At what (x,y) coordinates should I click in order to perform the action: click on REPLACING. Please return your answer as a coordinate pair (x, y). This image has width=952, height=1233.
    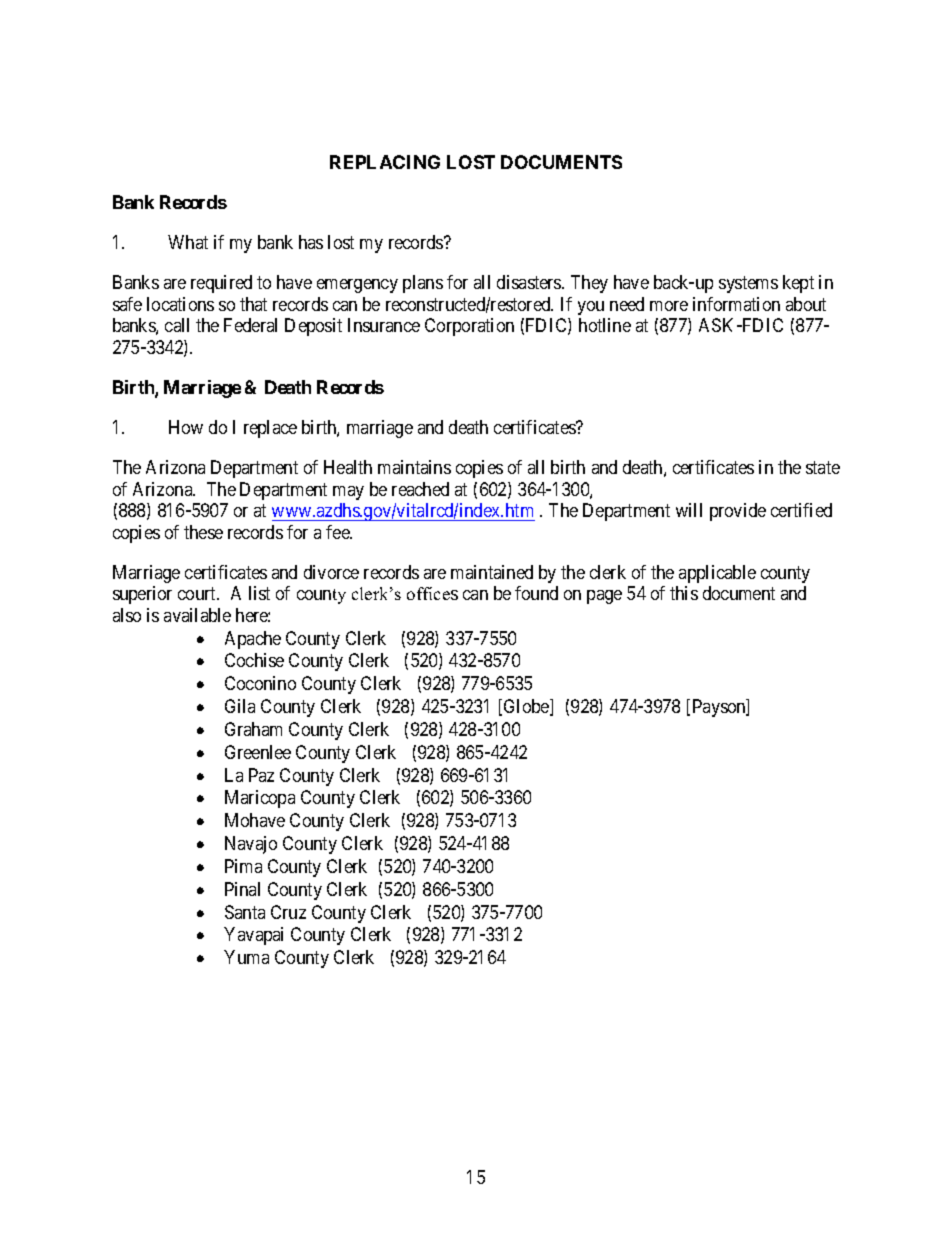
    Looking at the image, I should click on (385, 162).
